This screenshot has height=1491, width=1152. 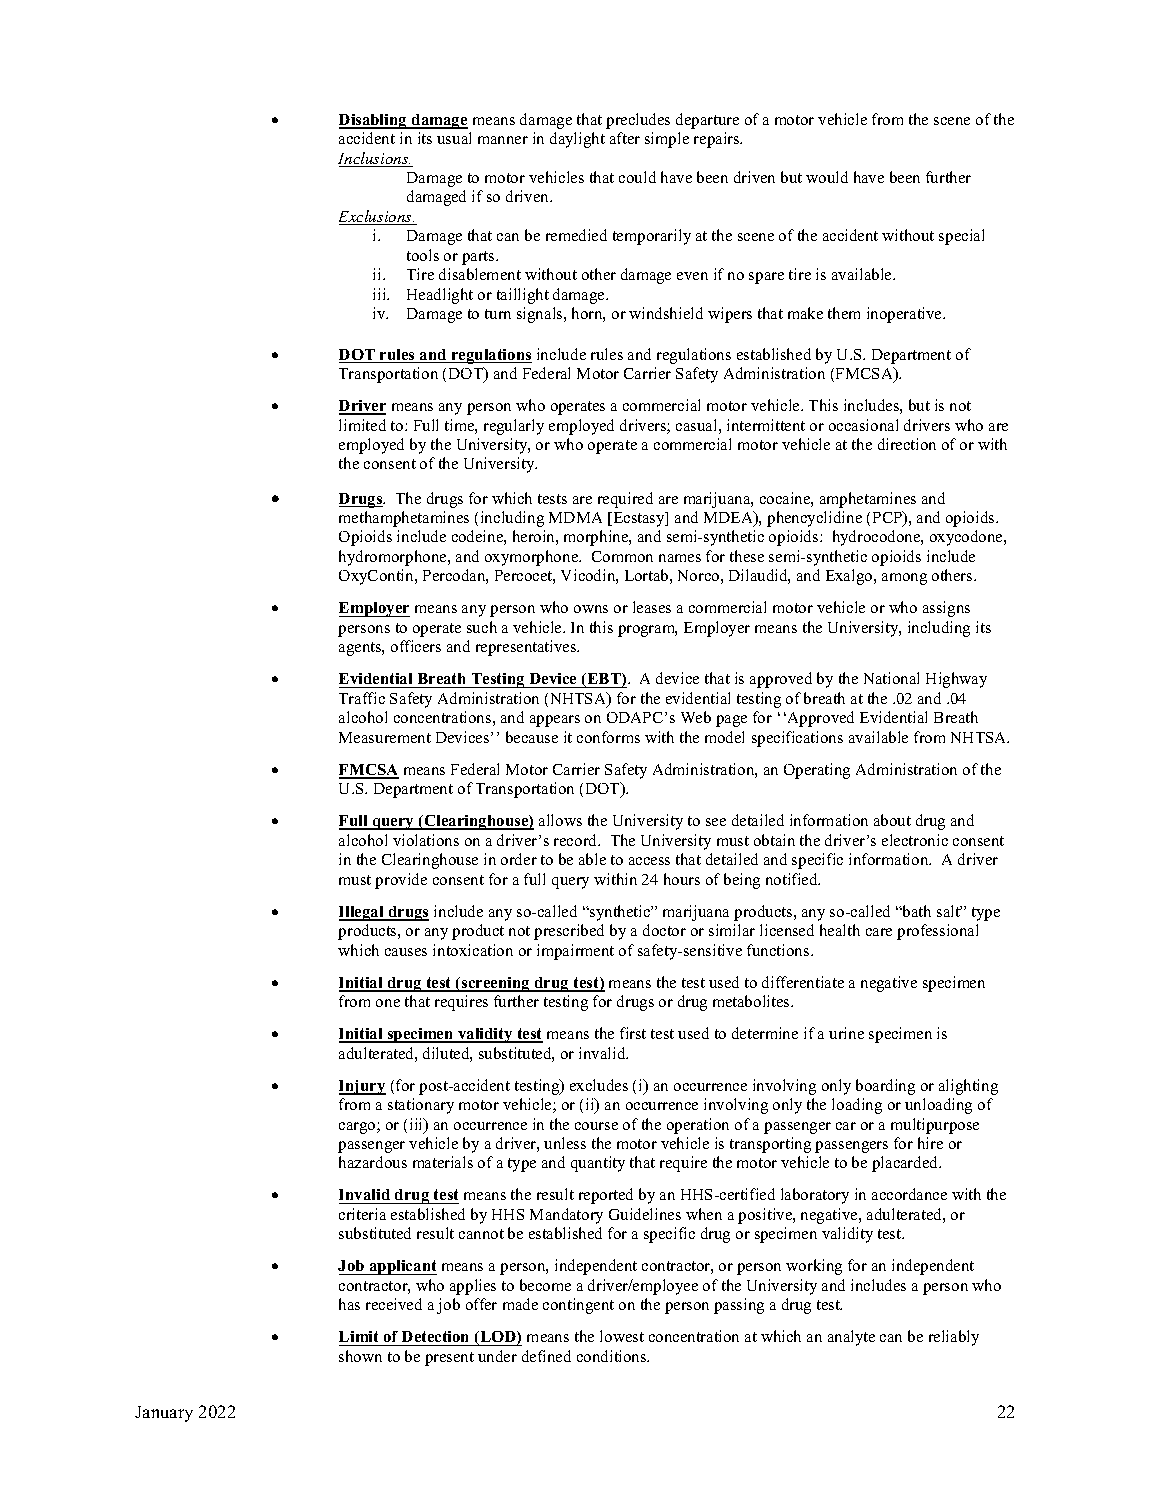 I want to click on shown, so click(x=360, y=1356).
